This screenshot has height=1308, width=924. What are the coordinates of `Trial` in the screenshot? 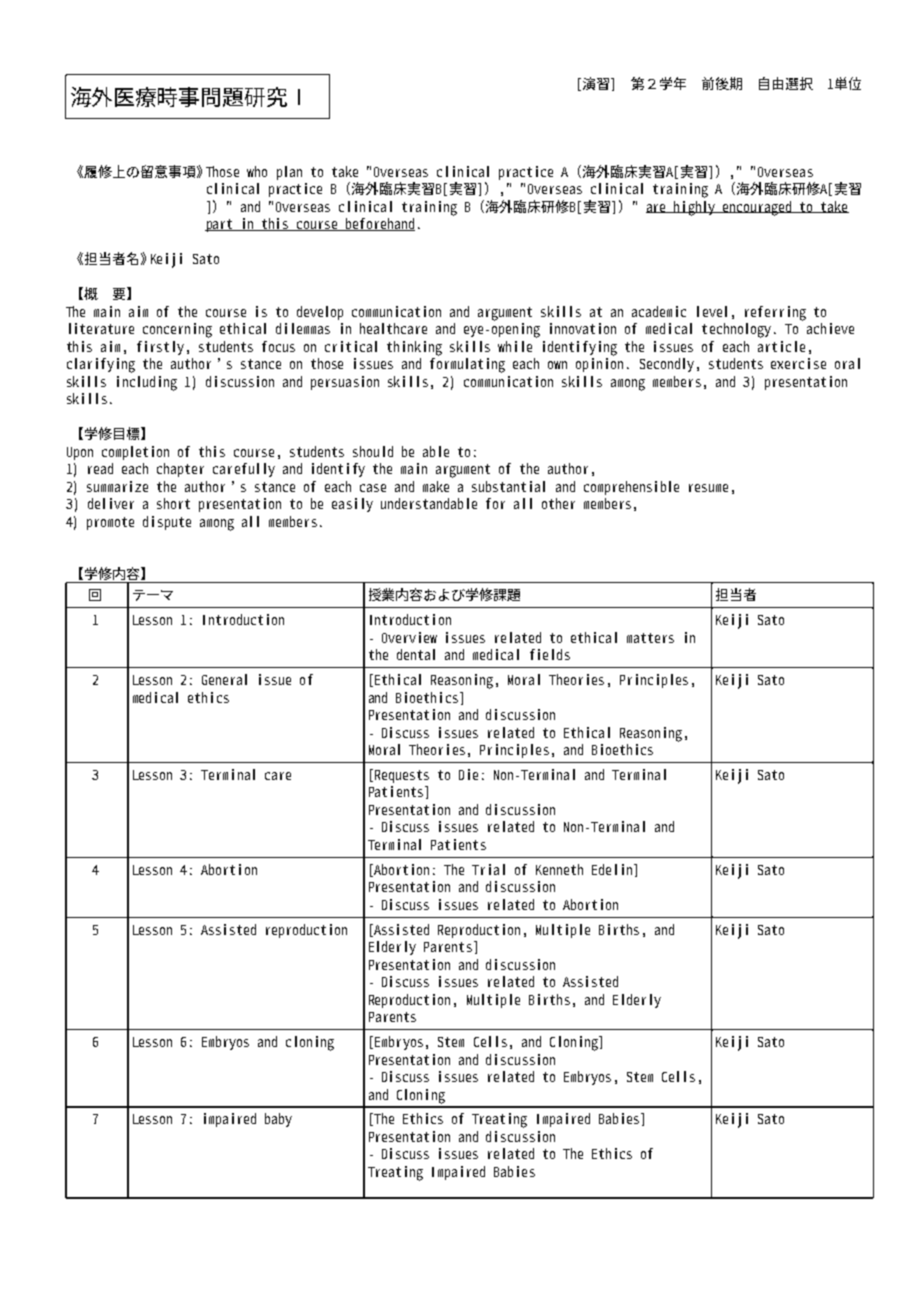 It's located at (488, 869).
